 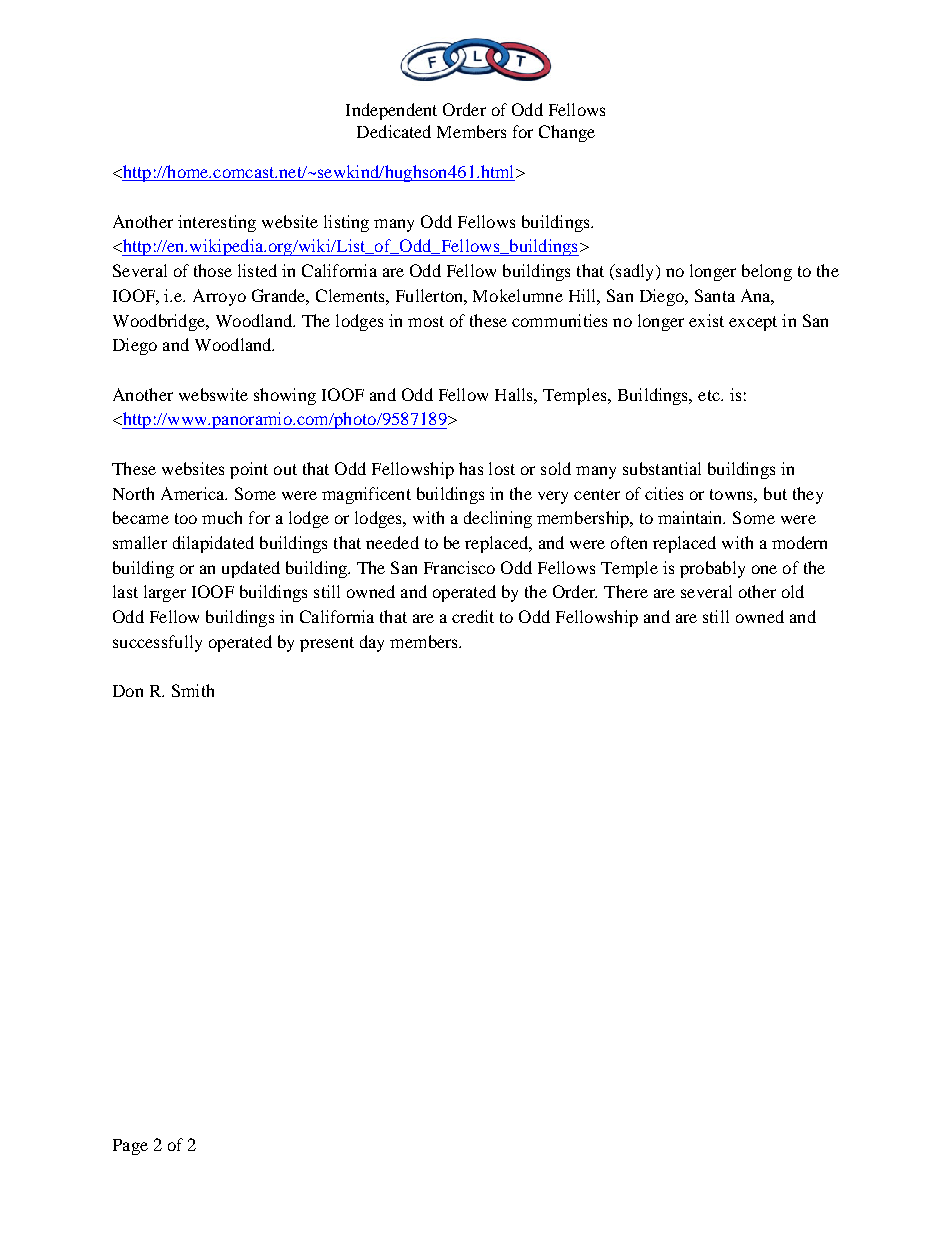 I want to click on day, so click(x=372, y=643).
